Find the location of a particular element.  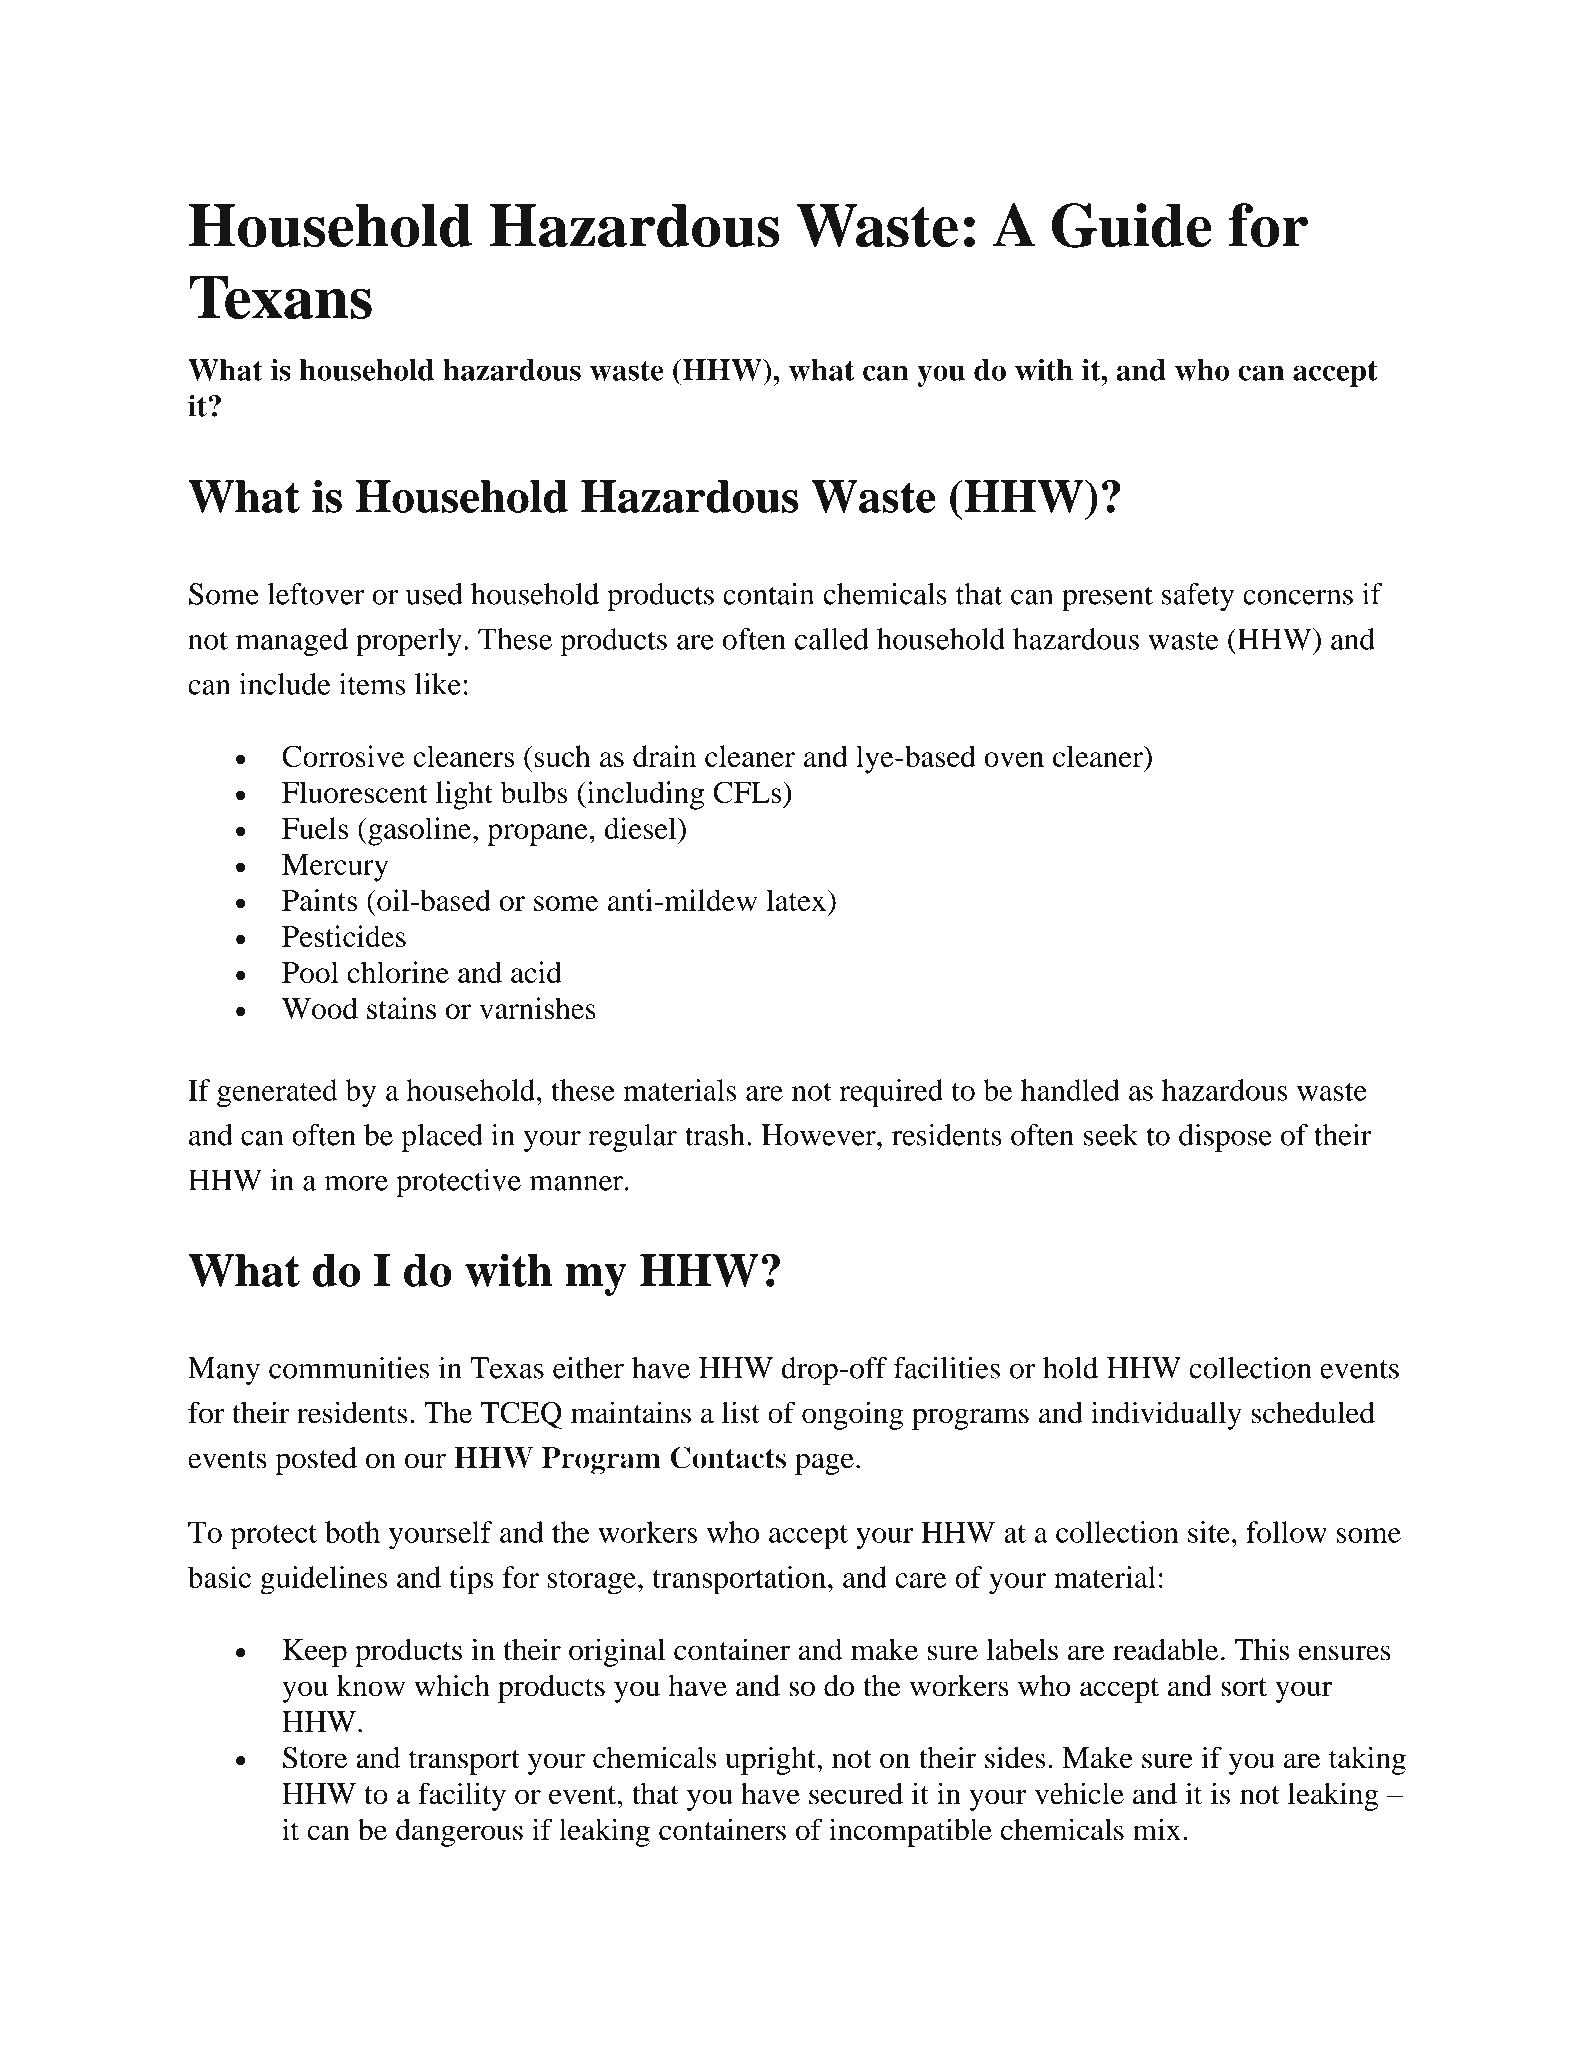

concerns is located at coordinates (1298, 597).
